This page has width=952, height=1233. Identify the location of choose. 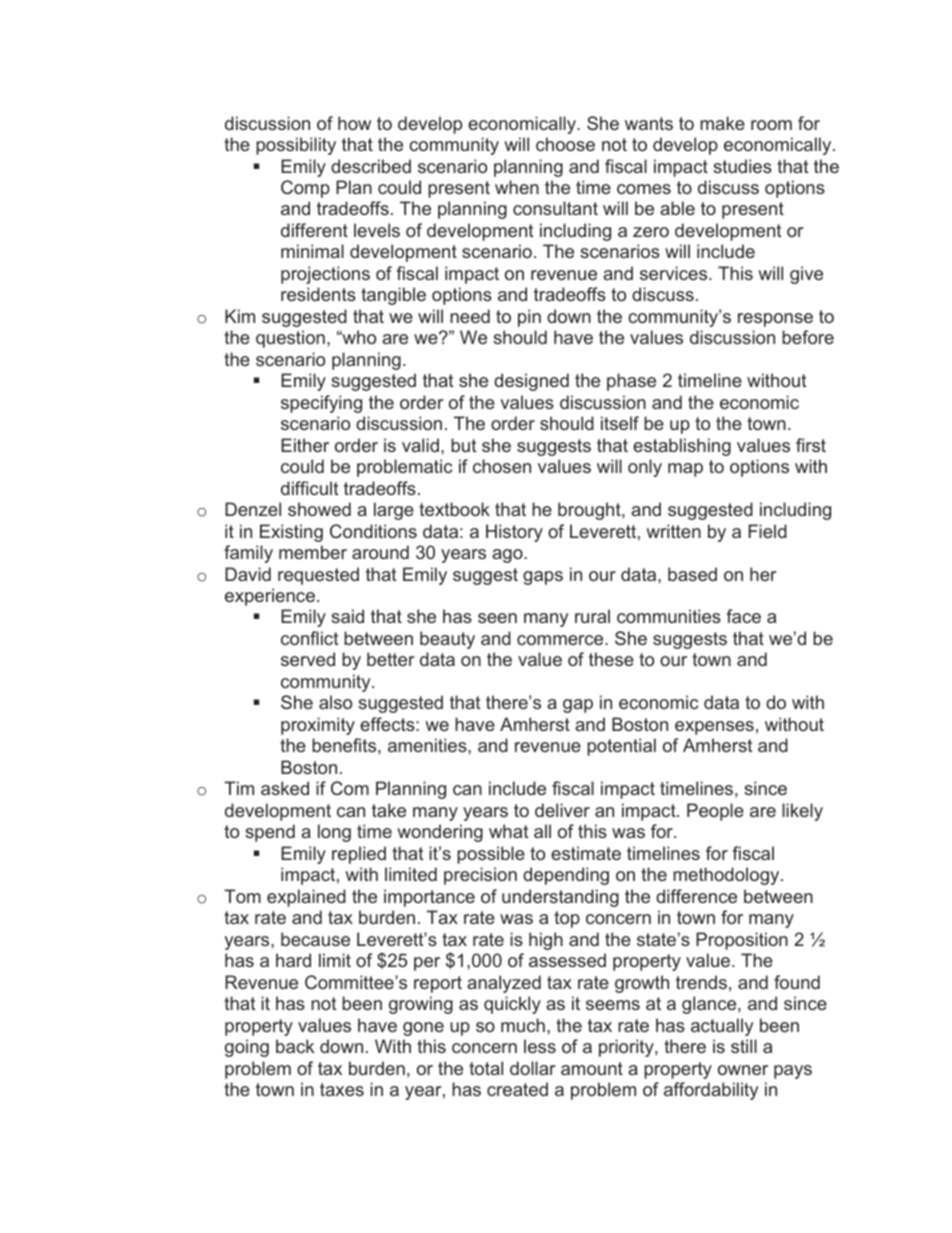
(565, 144).
